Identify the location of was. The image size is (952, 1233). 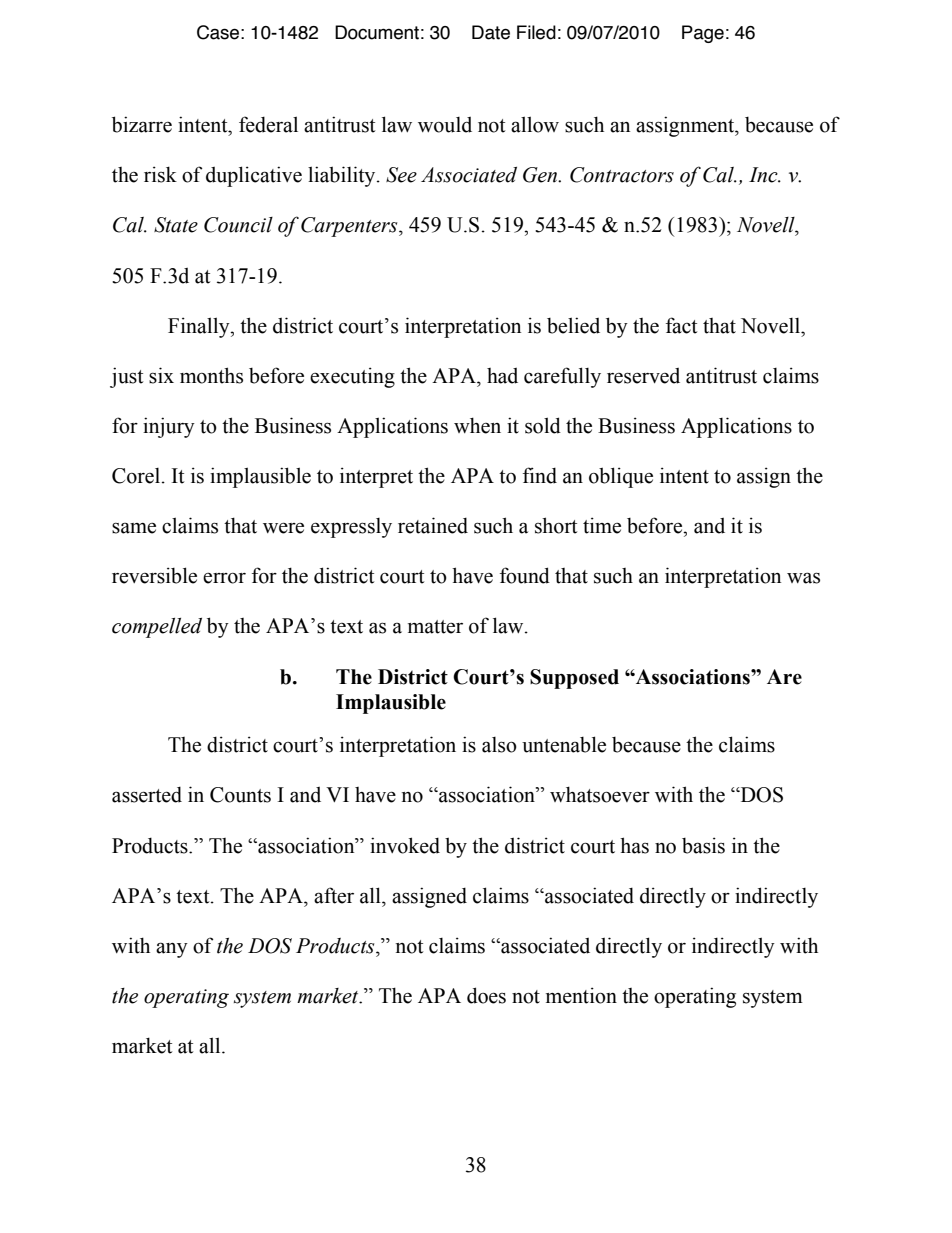
(803, 578).
